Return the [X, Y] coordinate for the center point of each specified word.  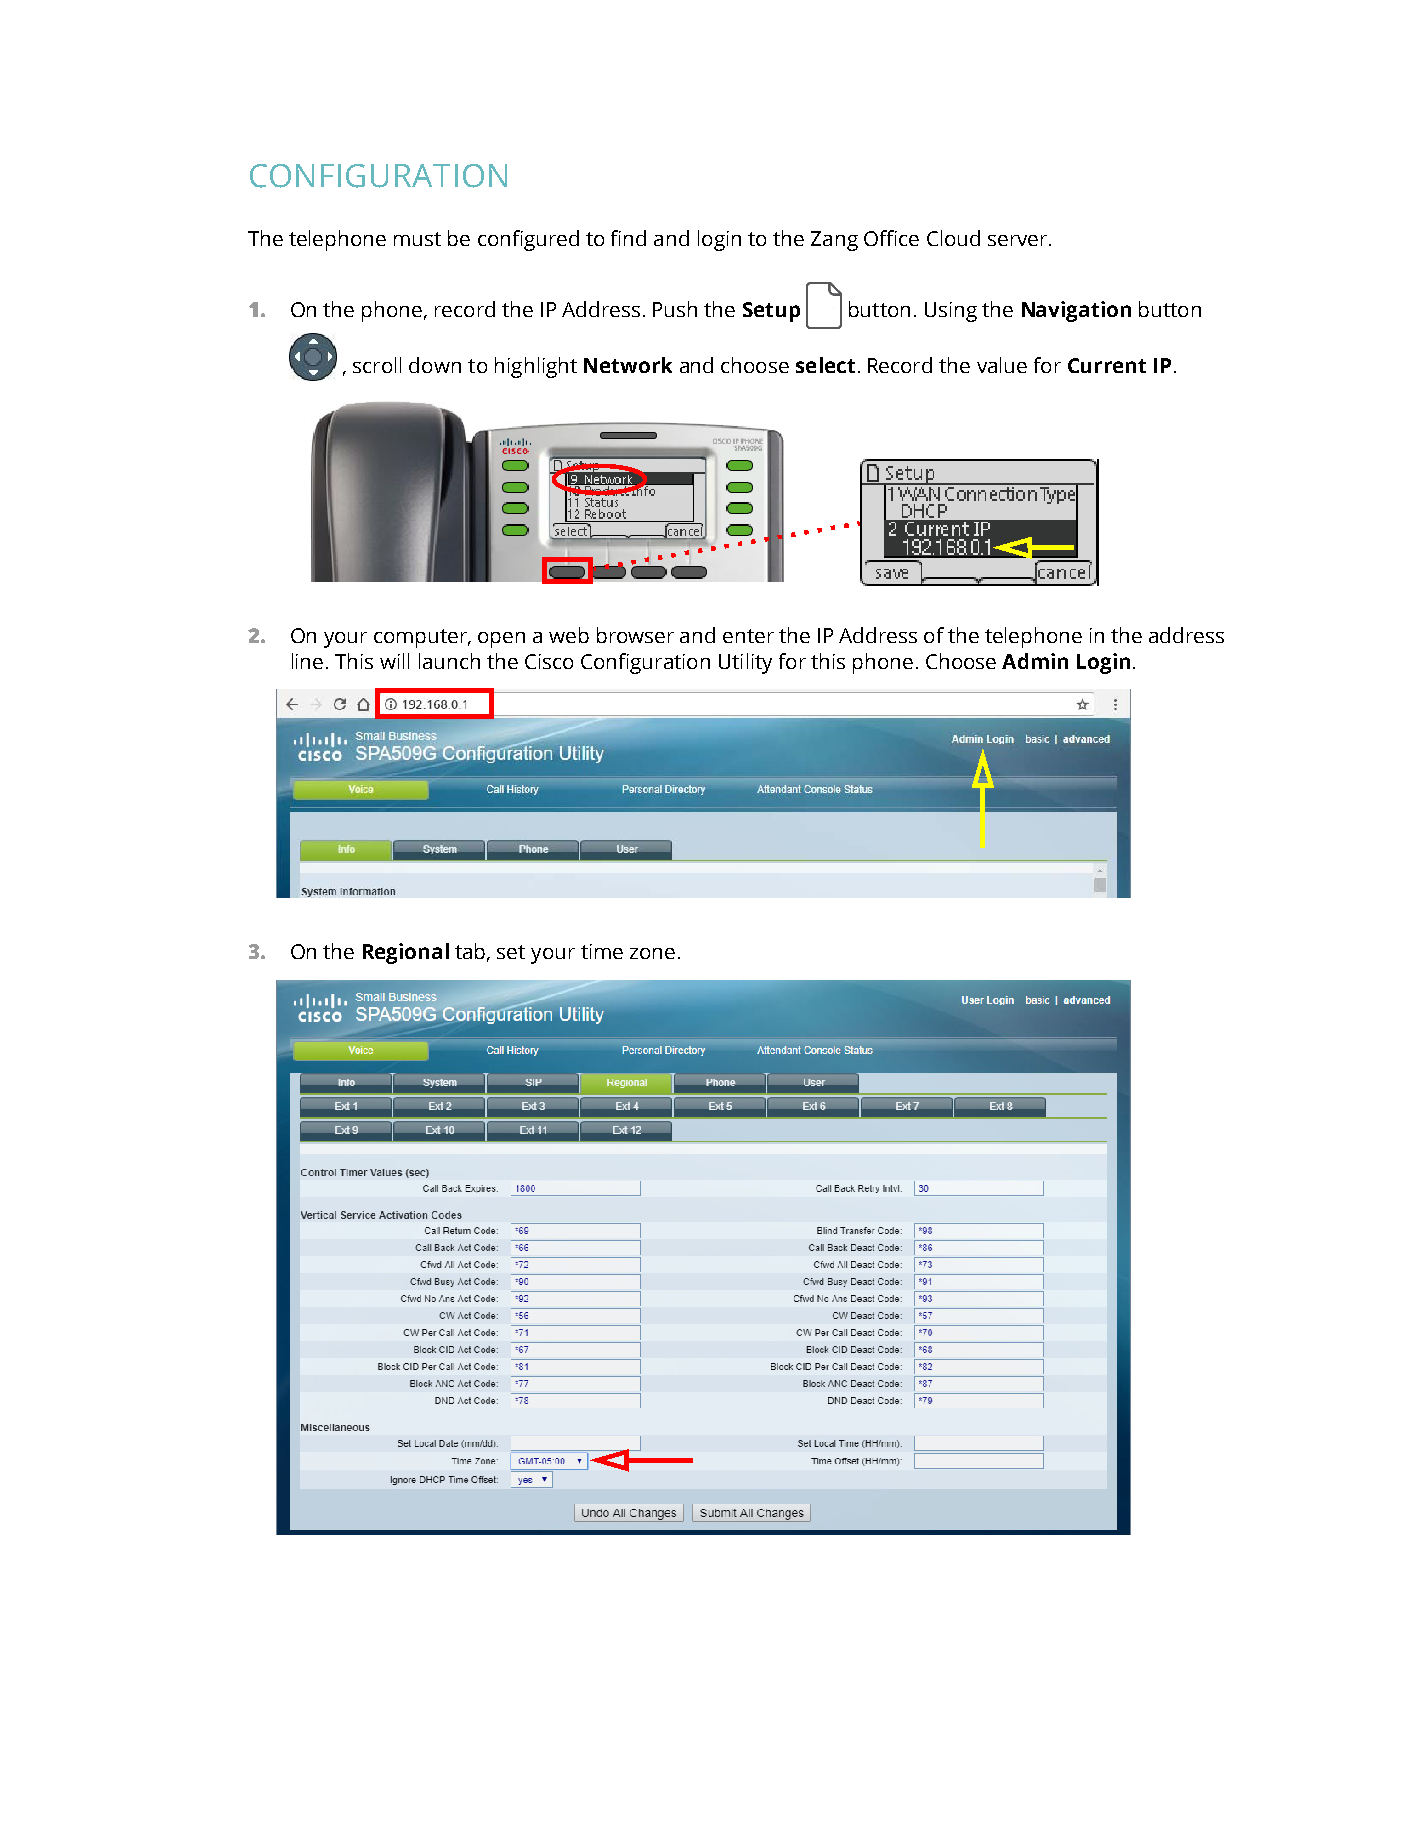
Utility [745, 663]
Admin [1035, 661]
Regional [406, 953]
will [394, 661]
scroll [377, 365]
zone [652, 953]
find [628, 238]
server [1019, 240]
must [417, 239]
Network [628, 365]
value [1002, 365]
